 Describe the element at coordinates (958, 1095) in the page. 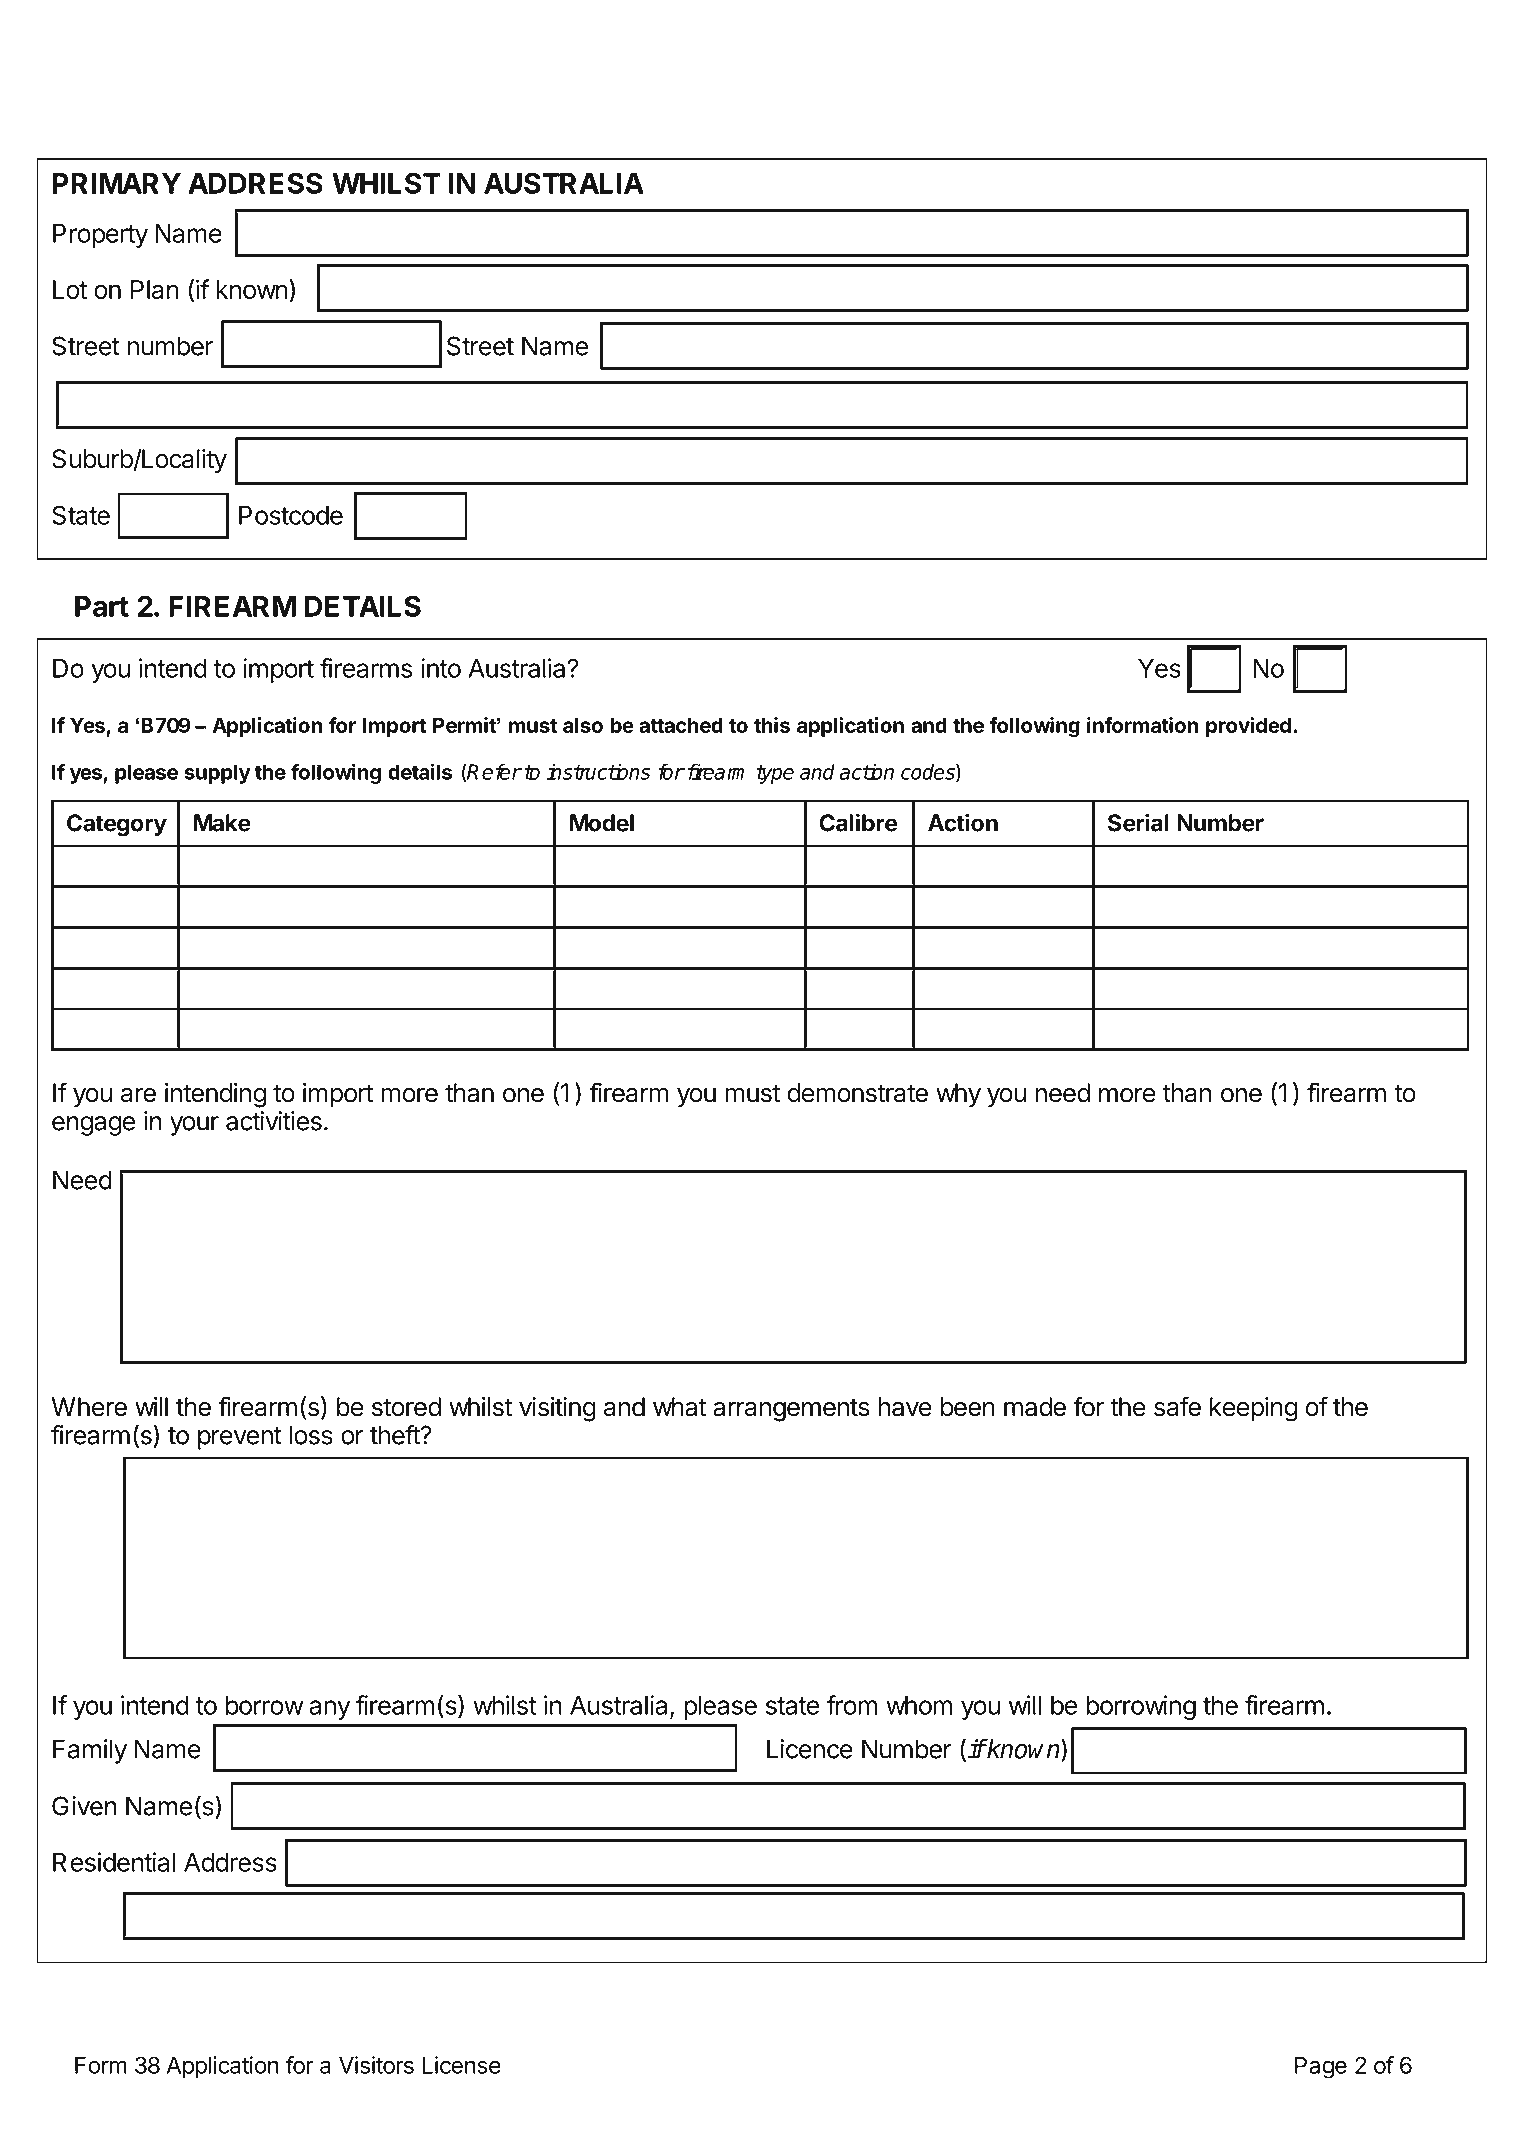

I see `why` at that location.
